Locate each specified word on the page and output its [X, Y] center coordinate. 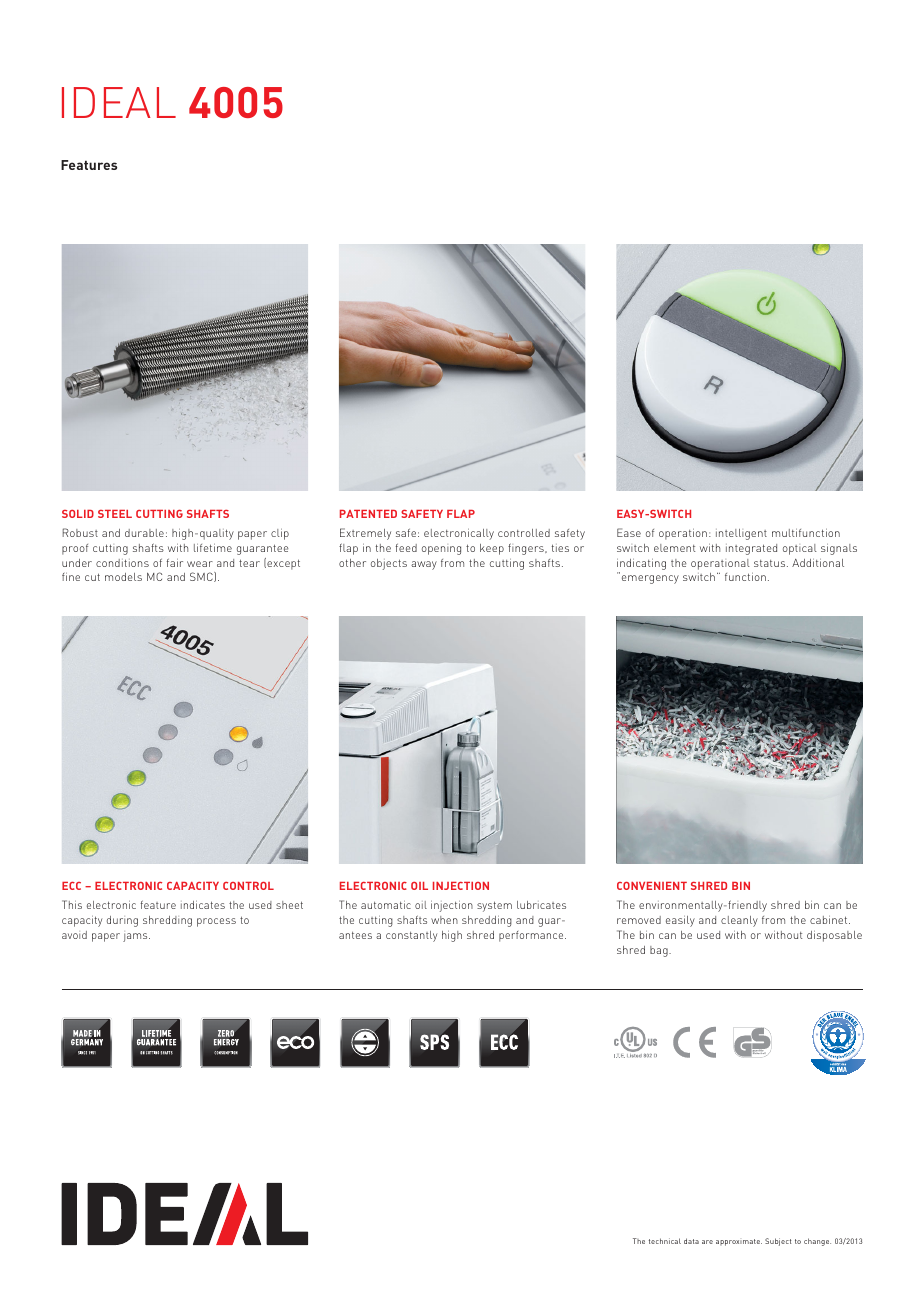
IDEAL [119, 102]
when [444, 920]
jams [136, 937]
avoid [74, 935]
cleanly [739, 921]
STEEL [115, 514]
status [771, 563]
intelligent [741, 534]
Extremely [365, 534]
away [424, 565]
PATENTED [368, 514]
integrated [751, 549]
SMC [202, 577]
